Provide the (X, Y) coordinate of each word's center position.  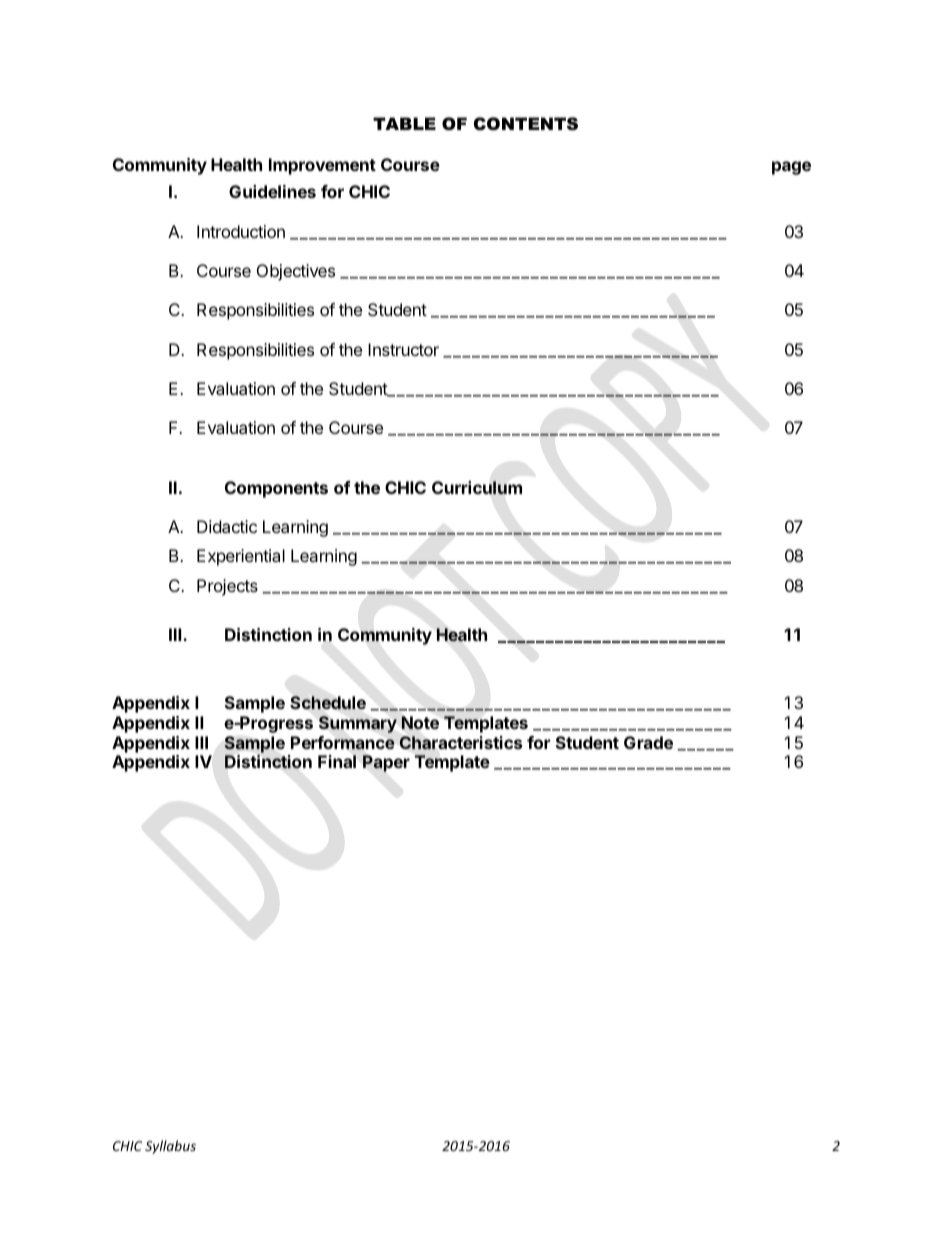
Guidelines (272, 191)
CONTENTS (526, 124)
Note (420, 722)
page (791, 168)
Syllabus (170, 1147)
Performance (343, 743)
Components (276, 489)
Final (337, 761)
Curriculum (477, 487)
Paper (386, 763)
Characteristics (460, 743)
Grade (648, 742)
